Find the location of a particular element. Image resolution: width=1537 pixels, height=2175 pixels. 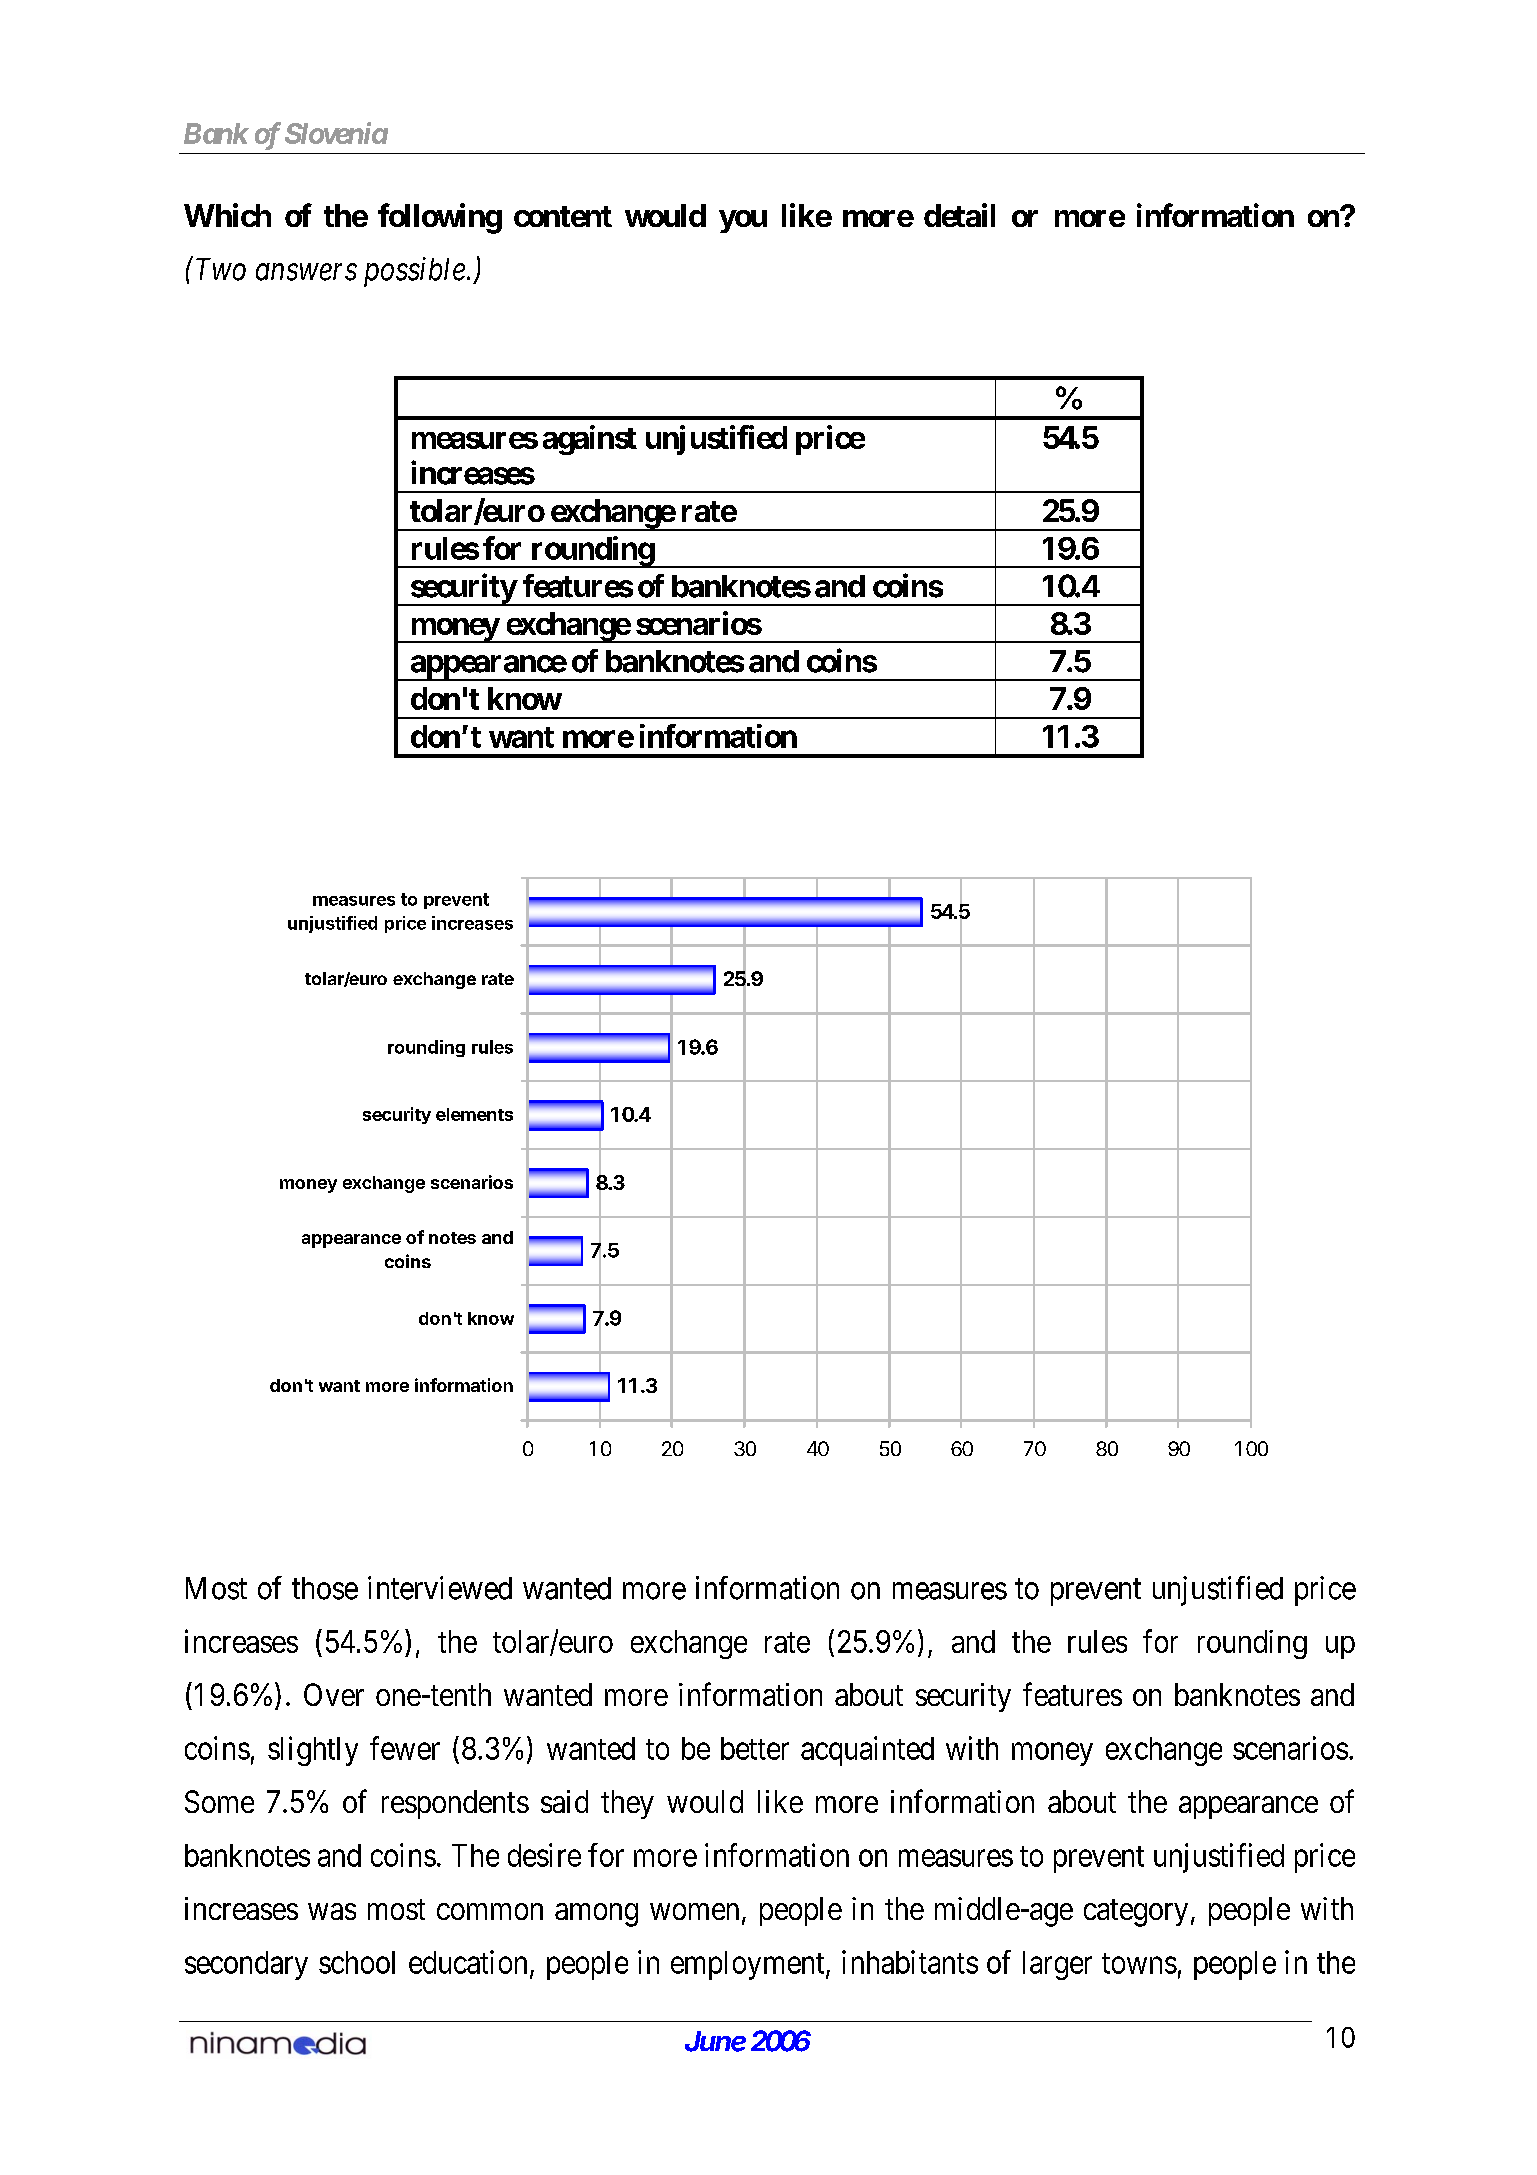

answers is located at coordinates (306, 272).
